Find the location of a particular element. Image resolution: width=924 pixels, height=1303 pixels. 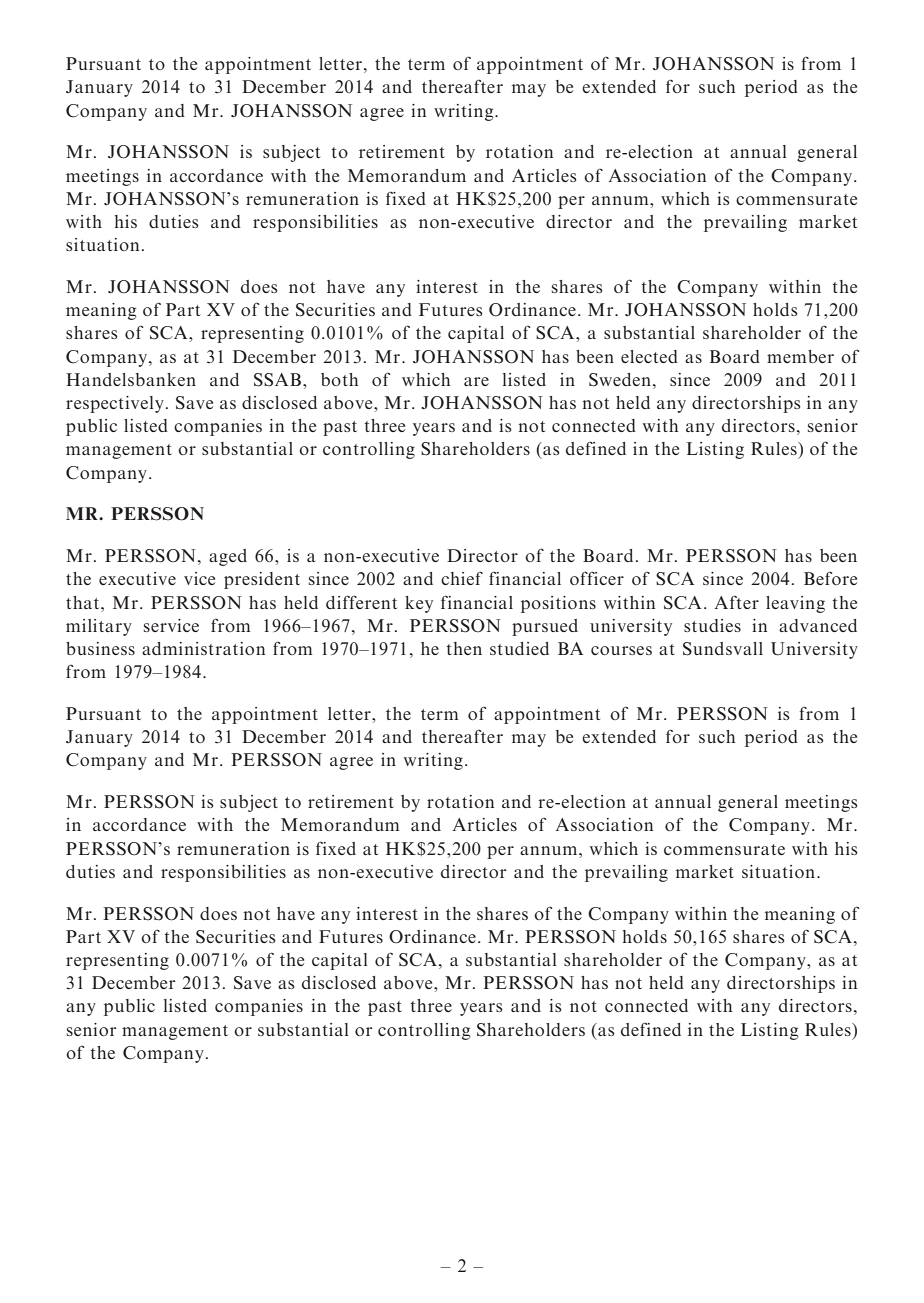

administration is located at coordinates (203, 648).
